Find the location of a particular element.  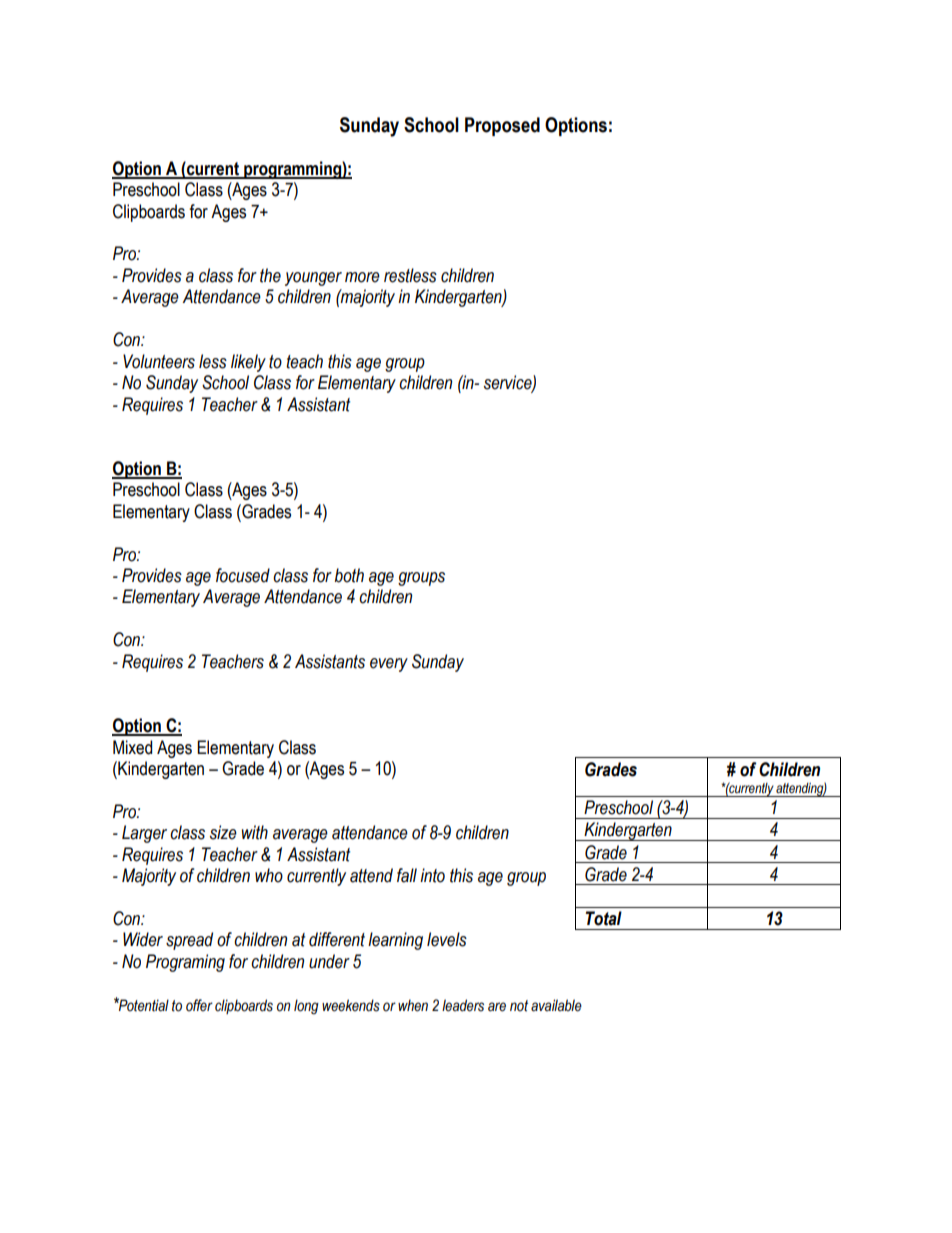

both is located at coordinates (349, 575).
